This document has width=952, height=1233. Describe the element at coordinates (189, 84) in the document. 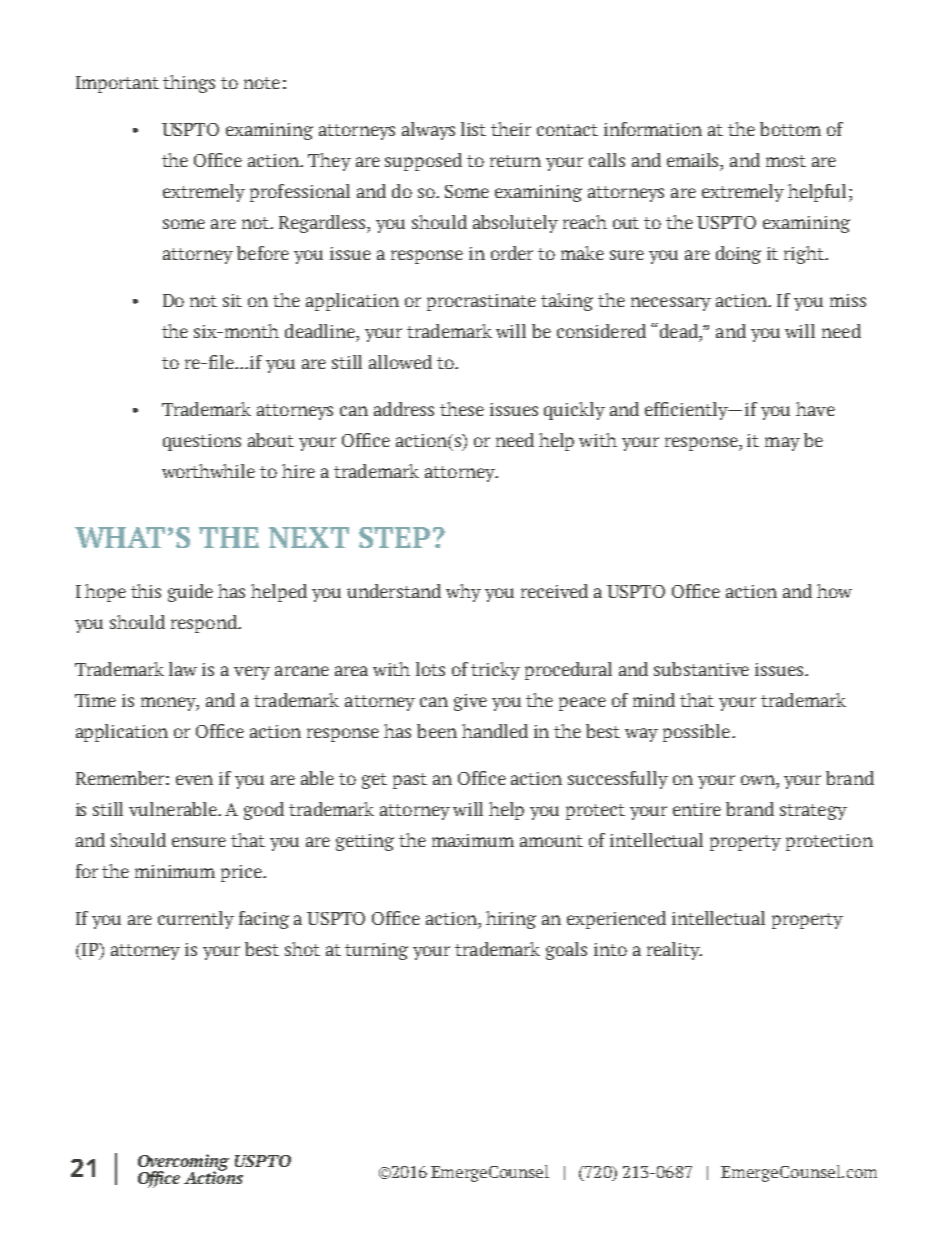

I see `things` at that location.
